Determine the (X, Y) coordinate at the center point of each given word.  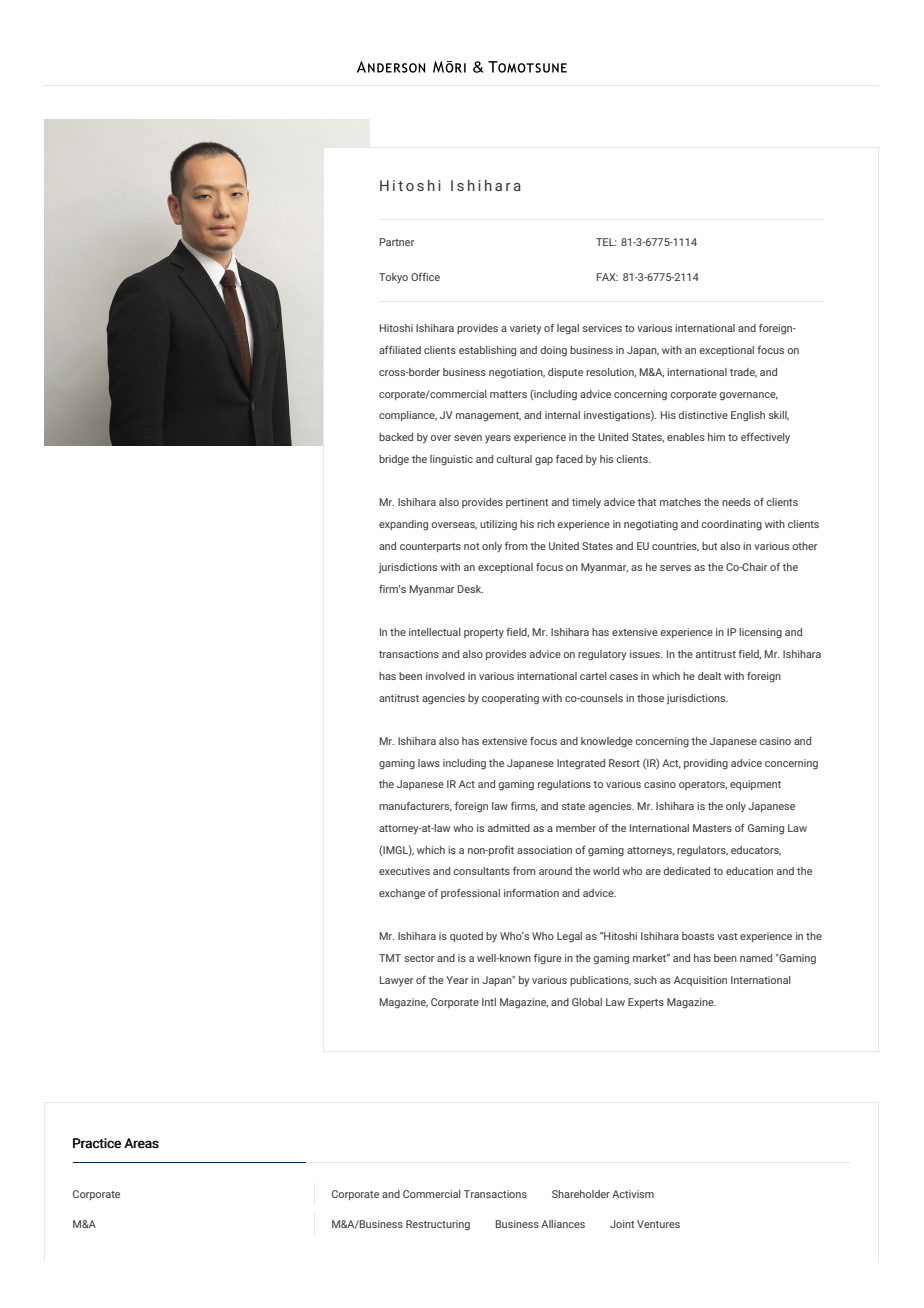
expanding (403, 525)
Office (425, 277)
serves (675, 568)
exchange (402, 894)
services (602, 328)
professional (470, 894)
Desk (470, 589)
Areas (141, 1143)
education (749, 871)
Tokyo (393, 278)
